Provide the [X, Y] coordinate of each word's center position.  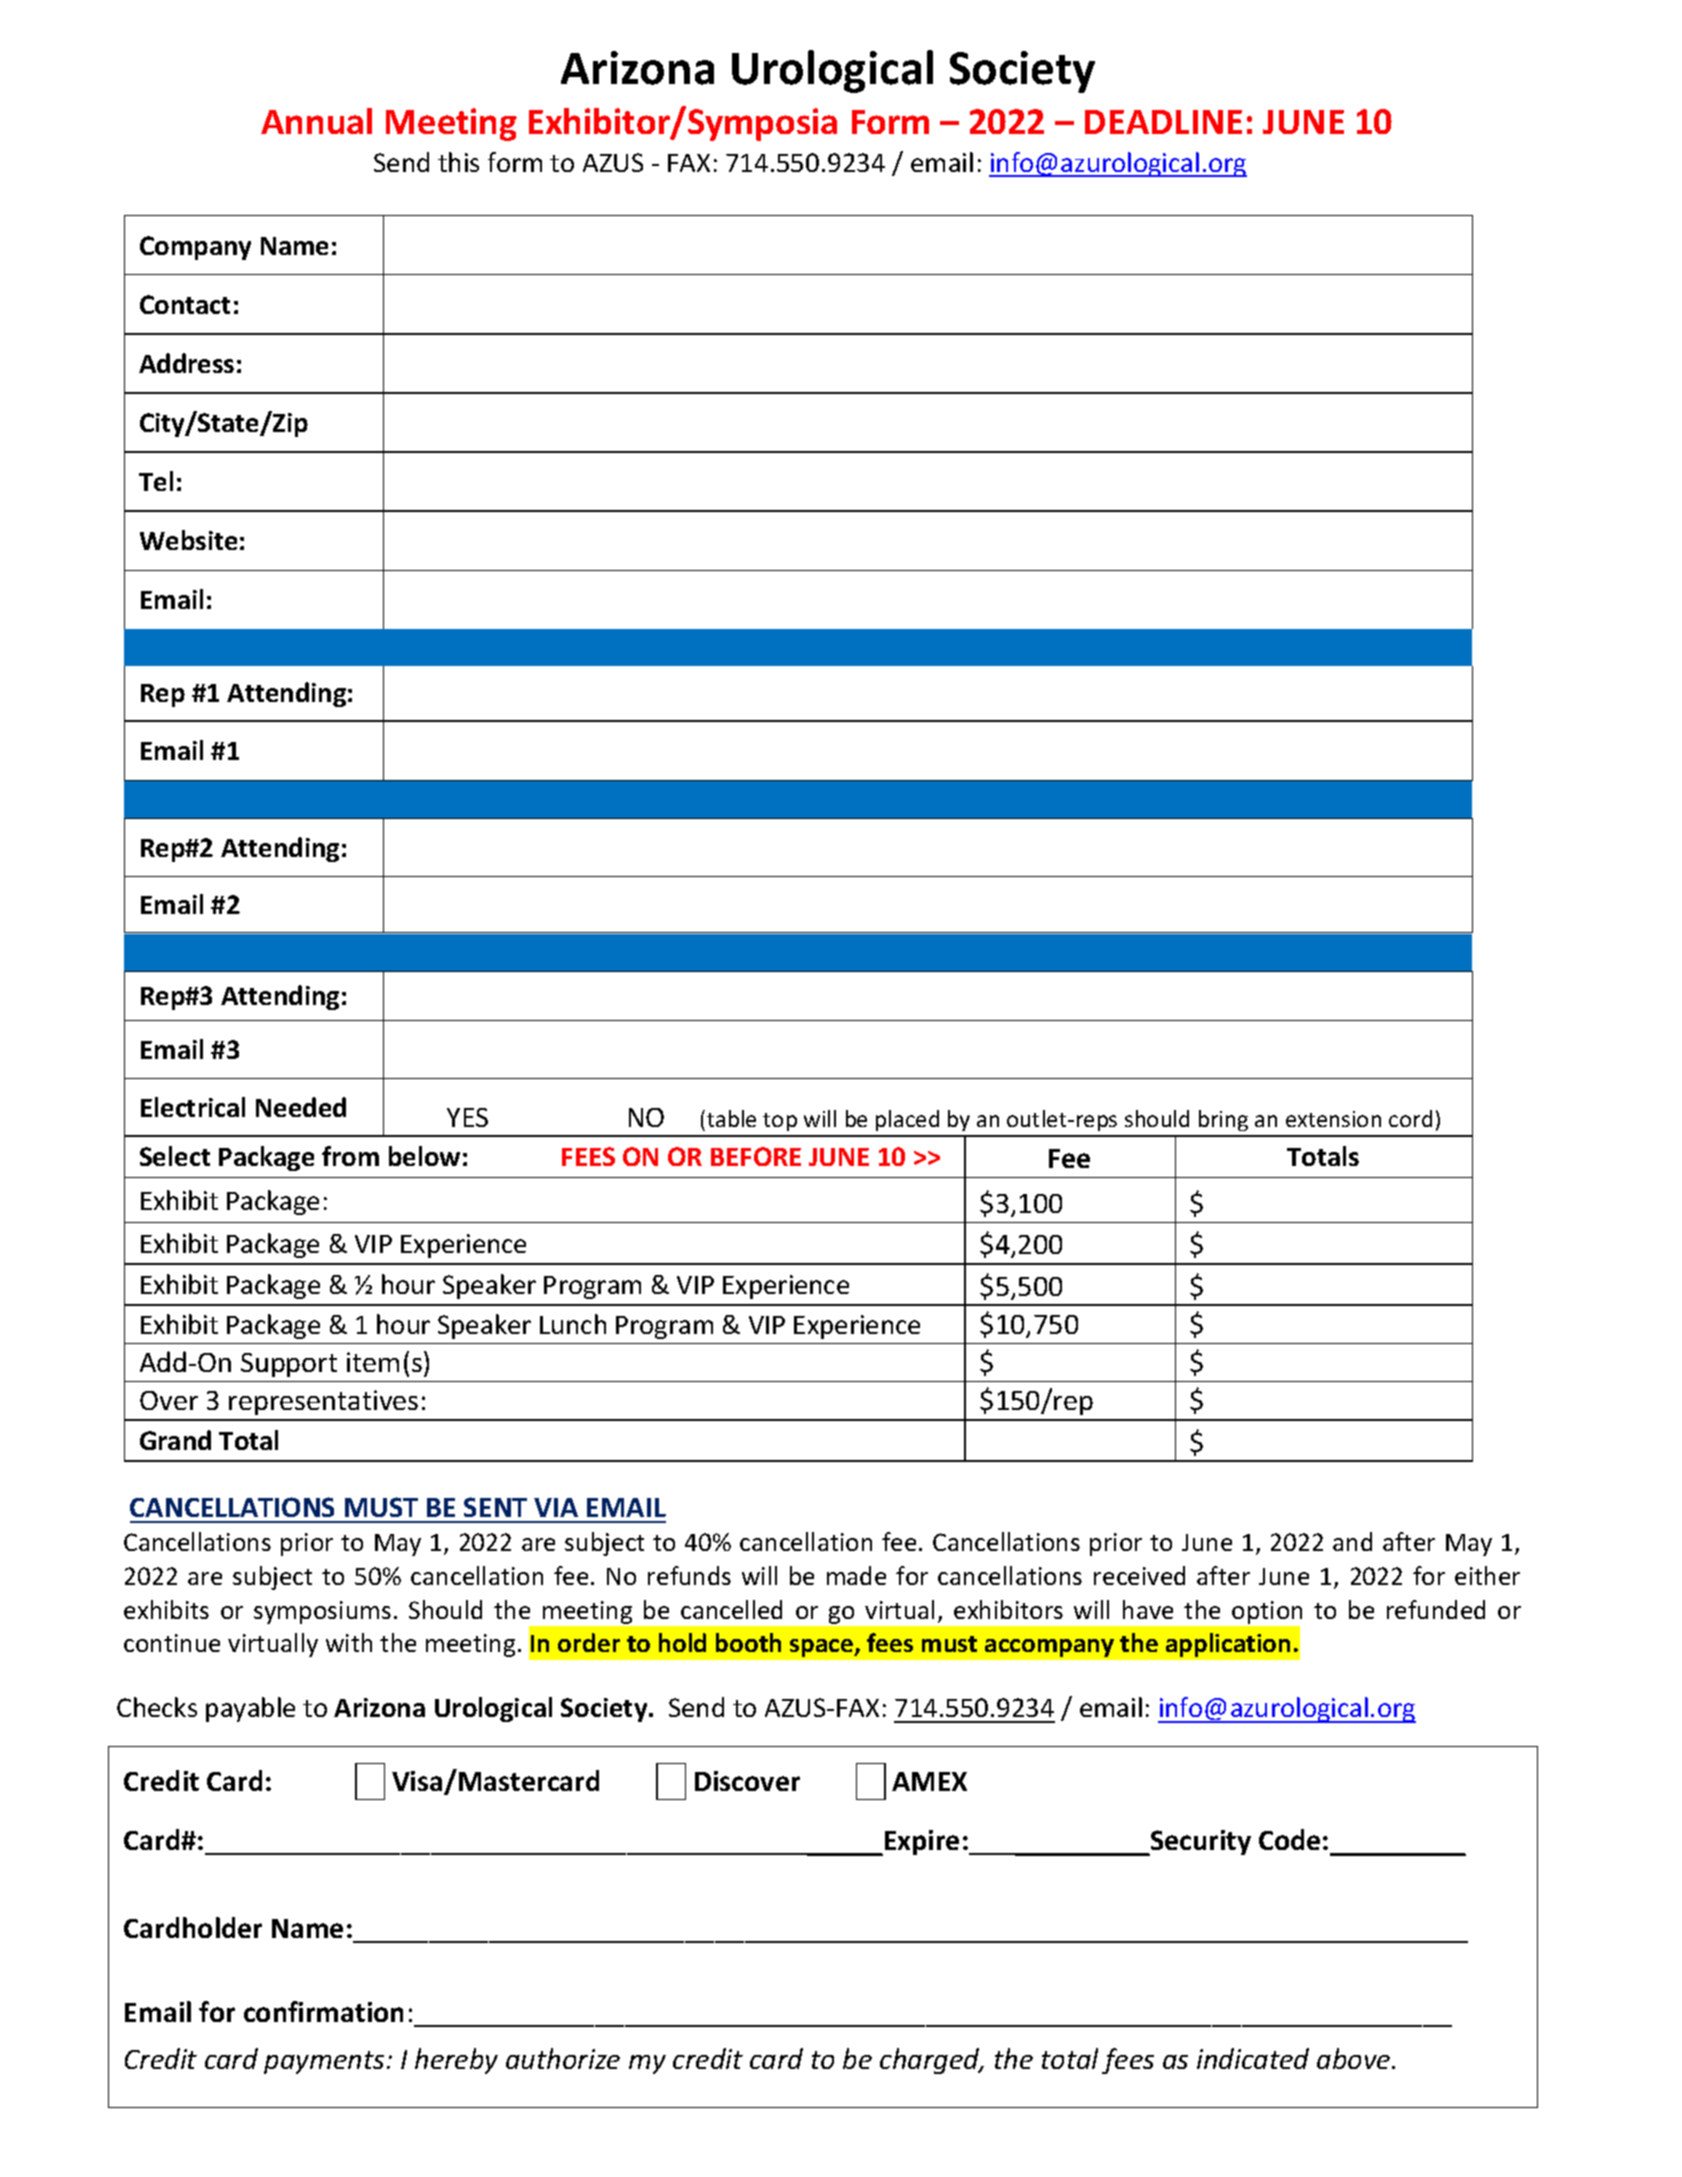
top [780, 1122]
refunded [1436, 1609]
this [458, 162]
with [349, 1642]
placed [907, 1120]
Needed [301, 1107]
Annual [316, 121]
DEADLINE [1163, 122]
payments [324, 2062]
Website [188, 540]
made [856, 1575]
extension [1333, 1119]
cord [1410, 1118]
